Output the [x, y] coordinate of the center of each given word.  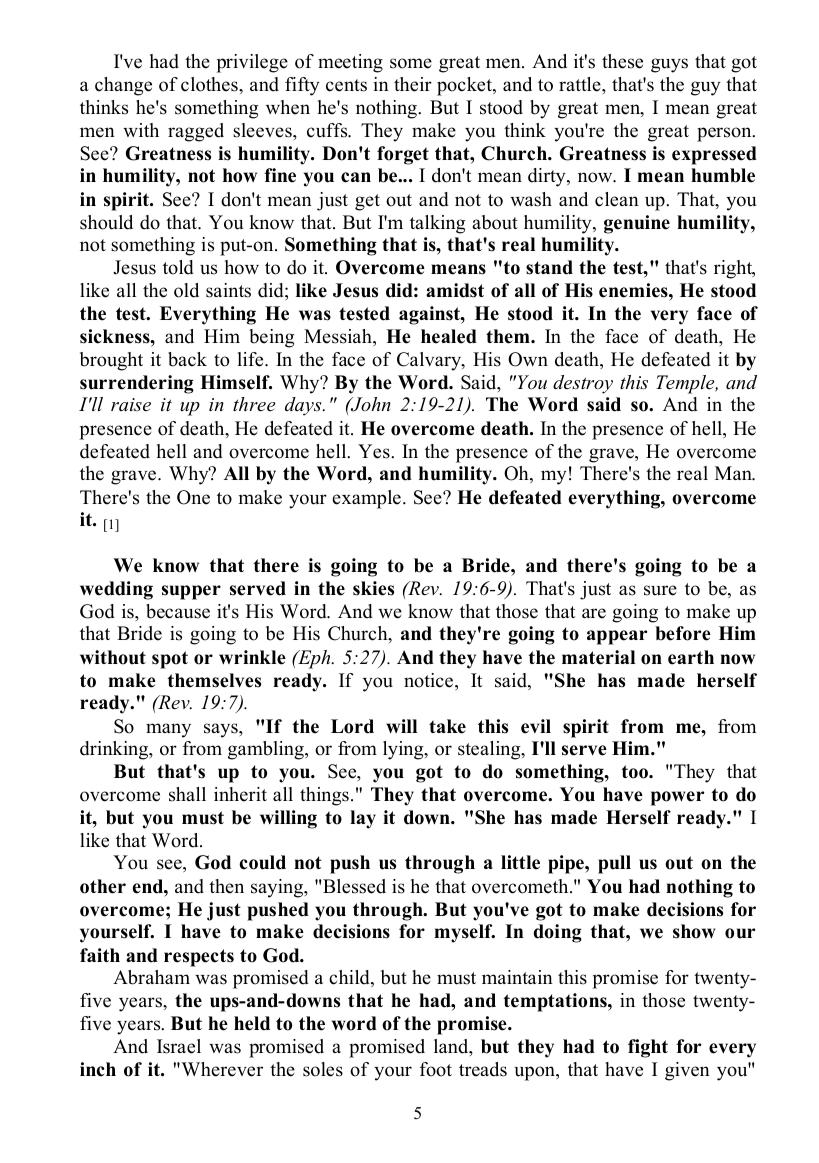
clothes [210, 84]
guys [669, 65]
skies [373, 588]
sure [660, 590]
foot [436, 1069]
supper [191, 592]
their [413, 84]
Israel [179, 1046]
